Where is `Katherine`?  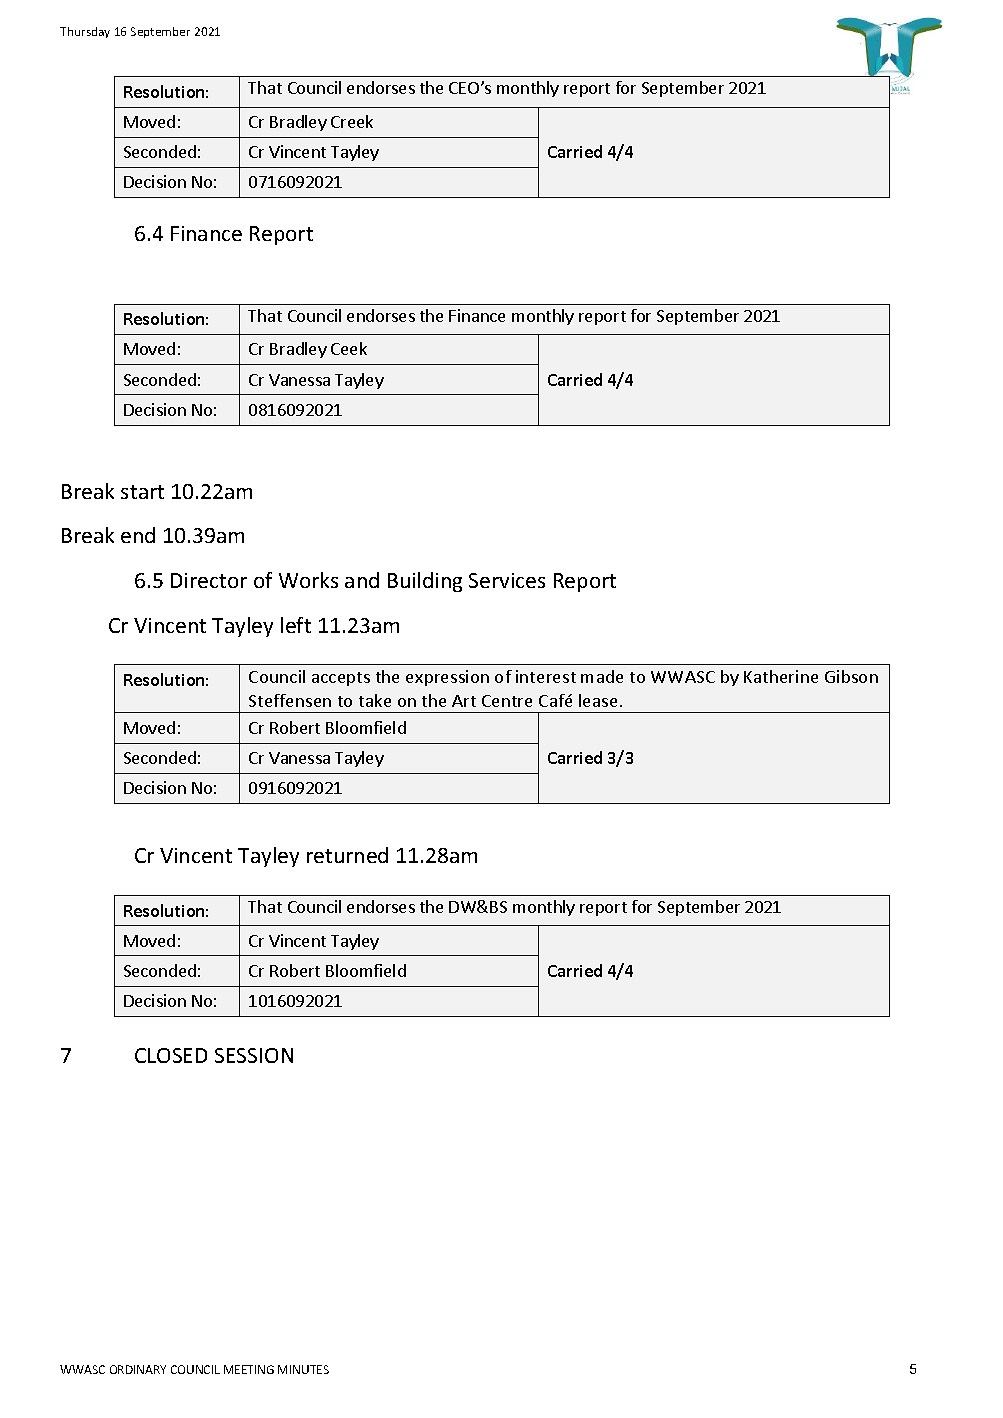
Katherine is located at coordinates (781, 676).
